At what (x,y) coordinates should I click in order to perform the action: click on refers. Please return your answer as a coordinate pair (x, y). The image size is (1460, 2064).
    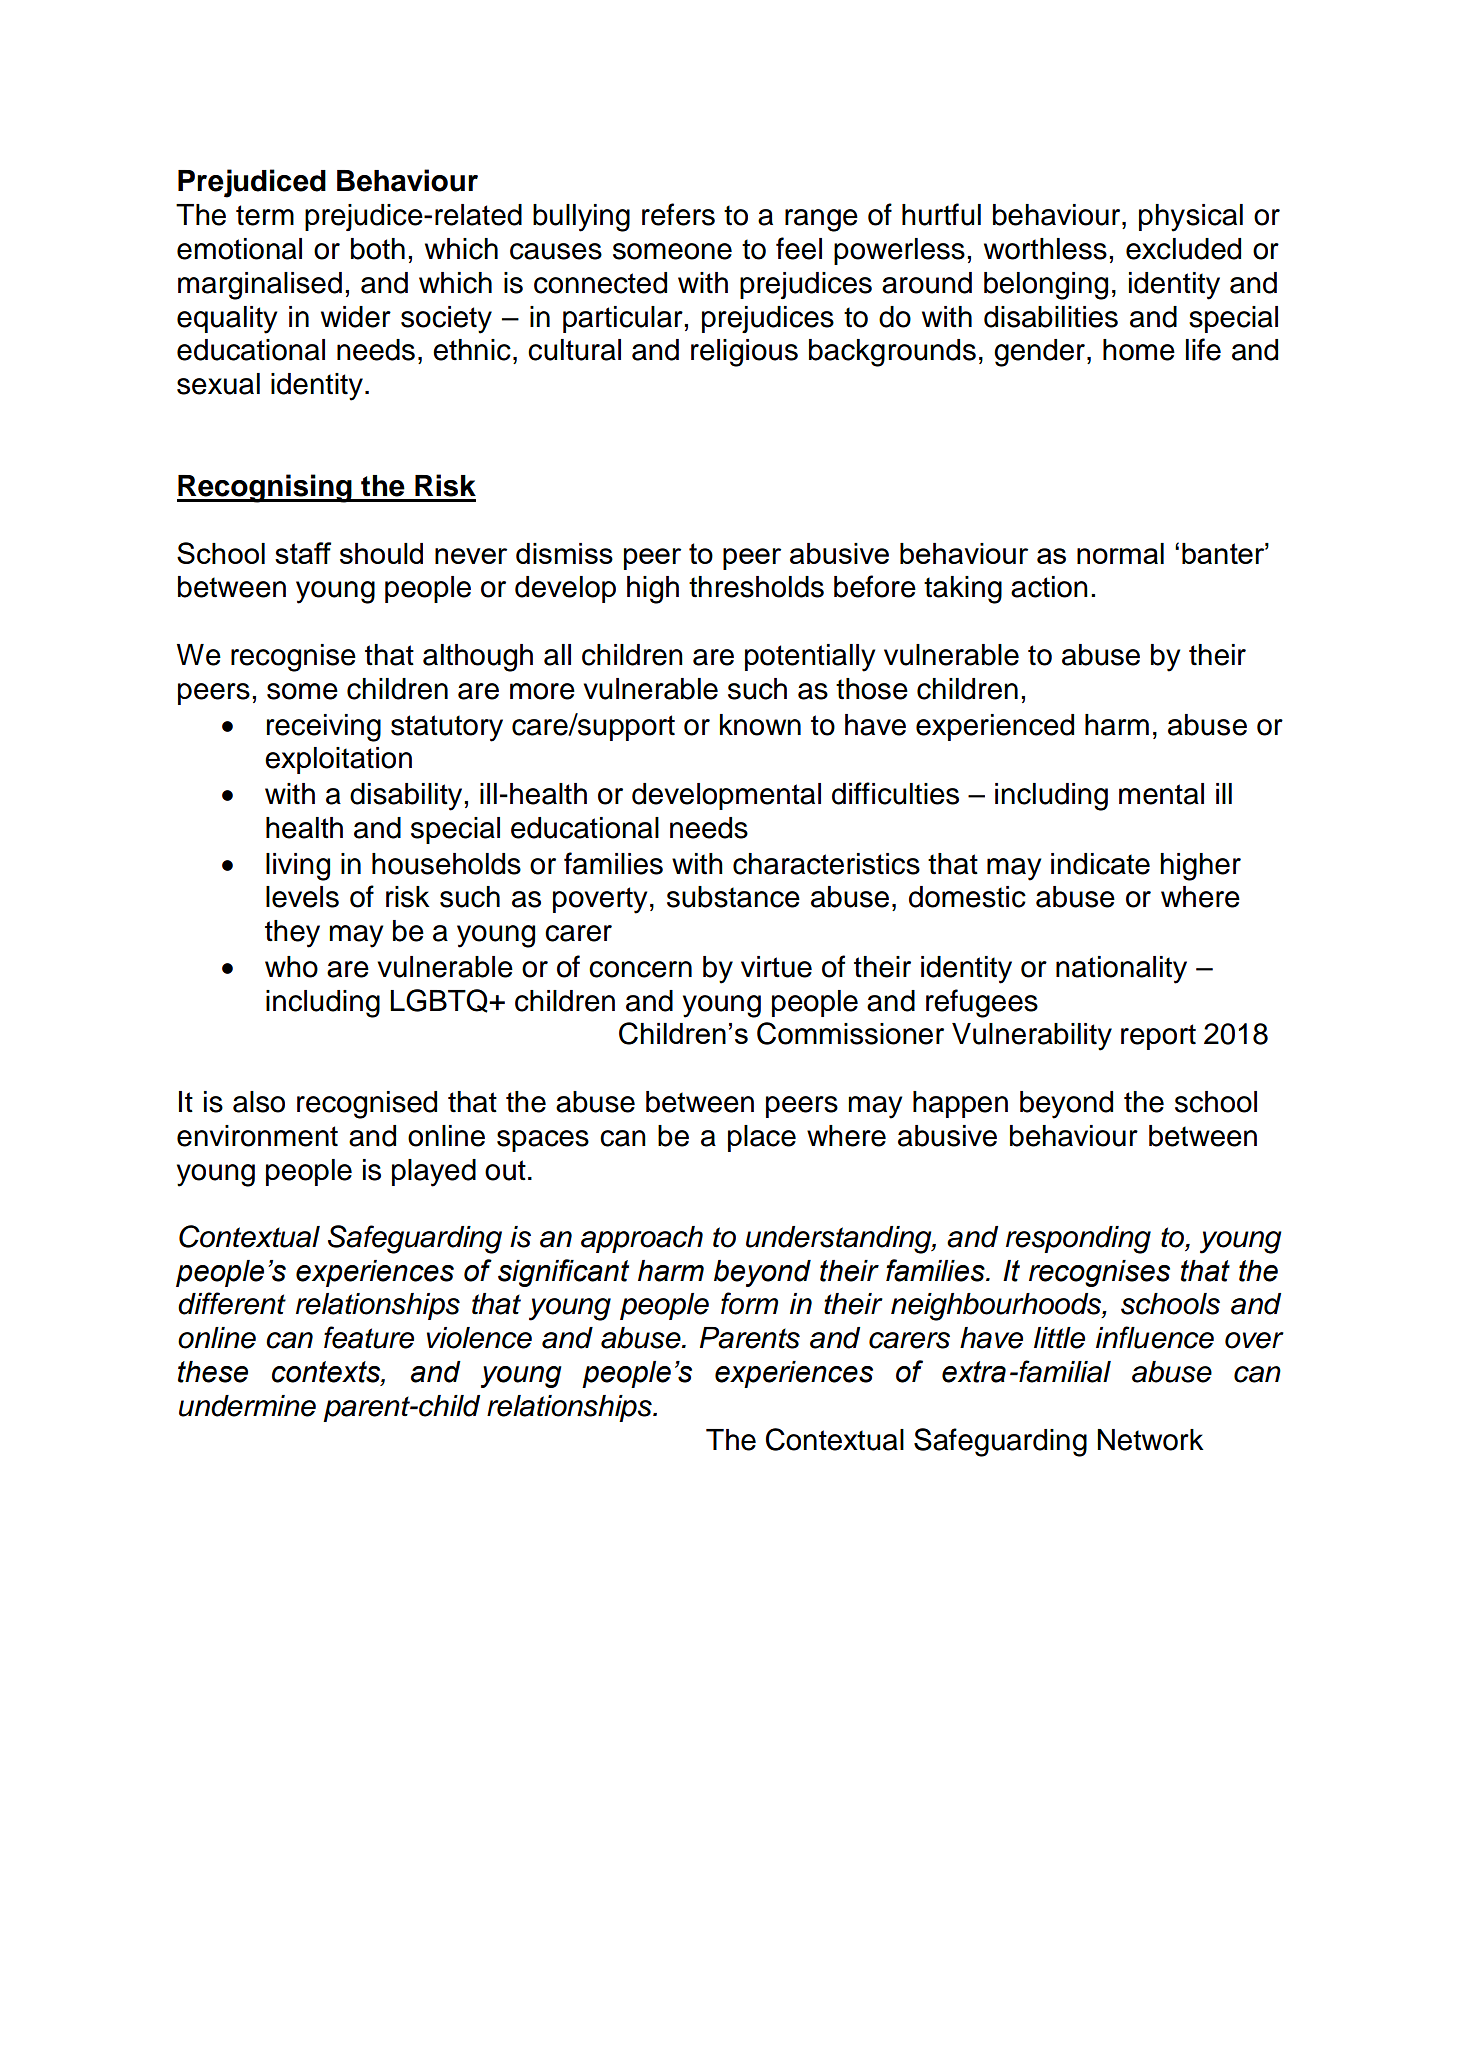
    Looking at the image, I should click on (678, 214).
